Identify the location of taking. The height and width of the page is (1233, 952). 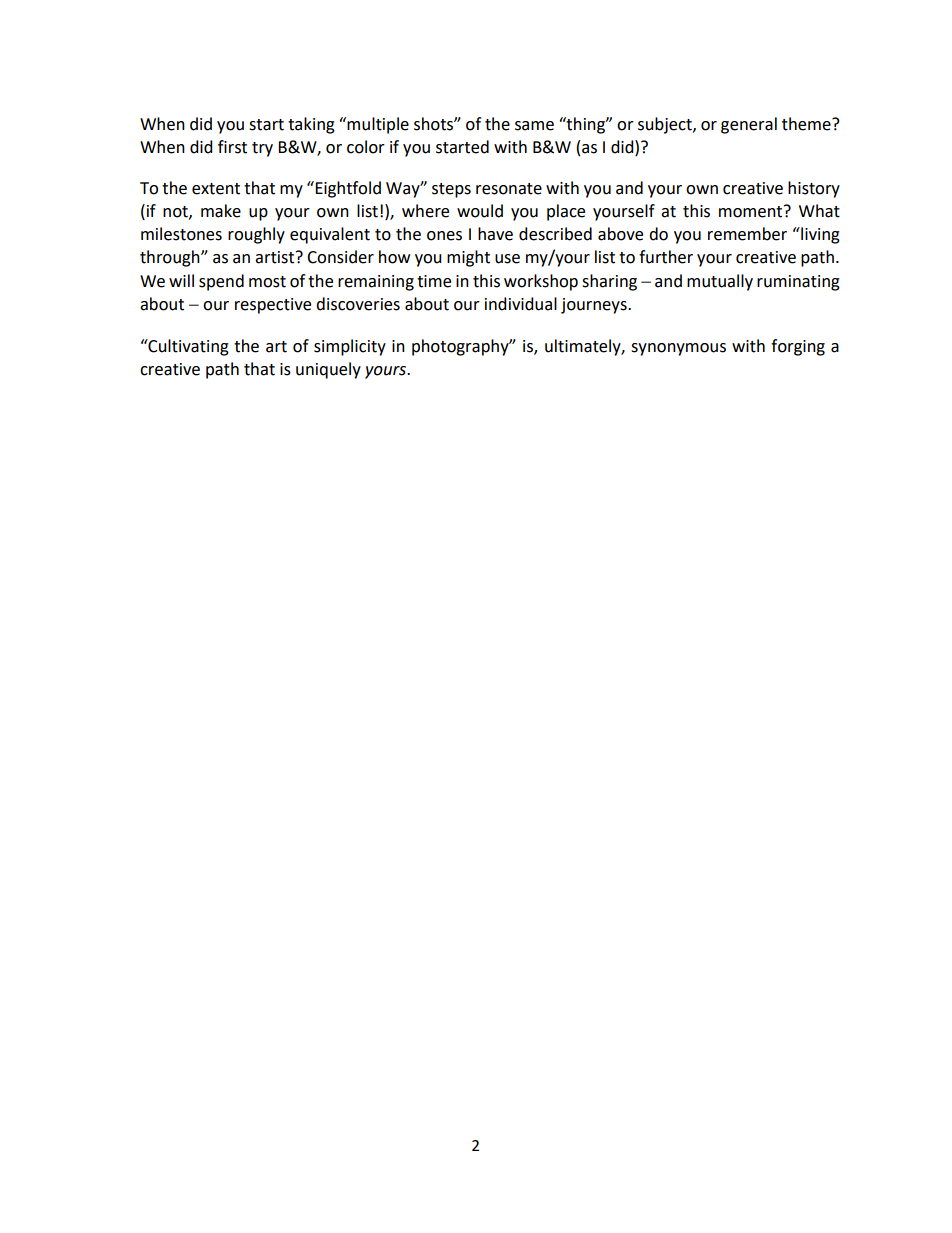
(311, 125).
